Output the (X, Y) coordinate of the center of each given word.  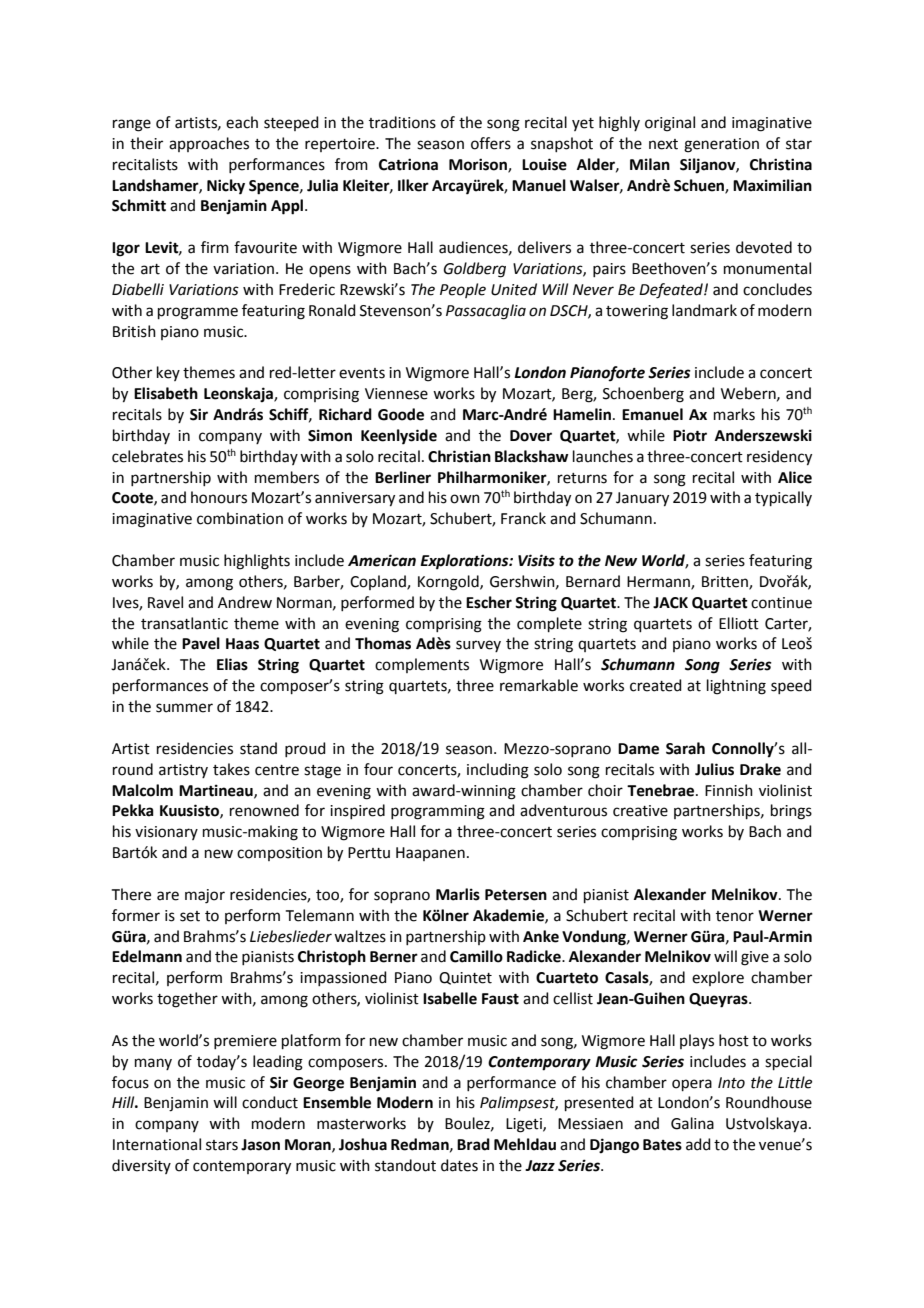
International (157, 1144)
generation (721, 145)
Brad (473, 1144)
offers (491, 143)
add (698, 1144)
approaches (209, 144)
